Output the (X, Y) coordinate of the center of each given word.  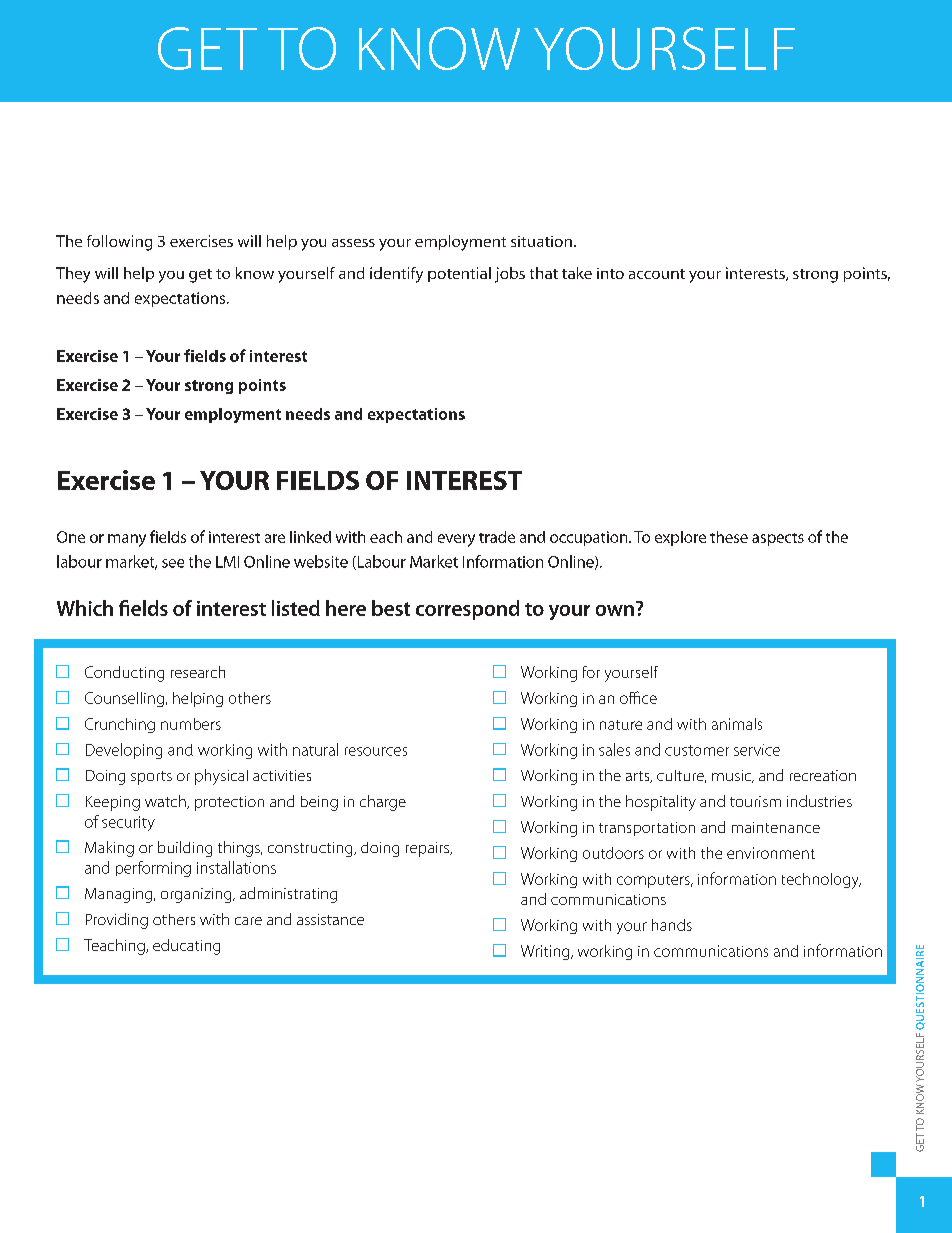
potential (459, 274)
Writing (546, 952)
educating (186, 947)
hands (672, 925)
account (657, 274)
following (119, 243)
